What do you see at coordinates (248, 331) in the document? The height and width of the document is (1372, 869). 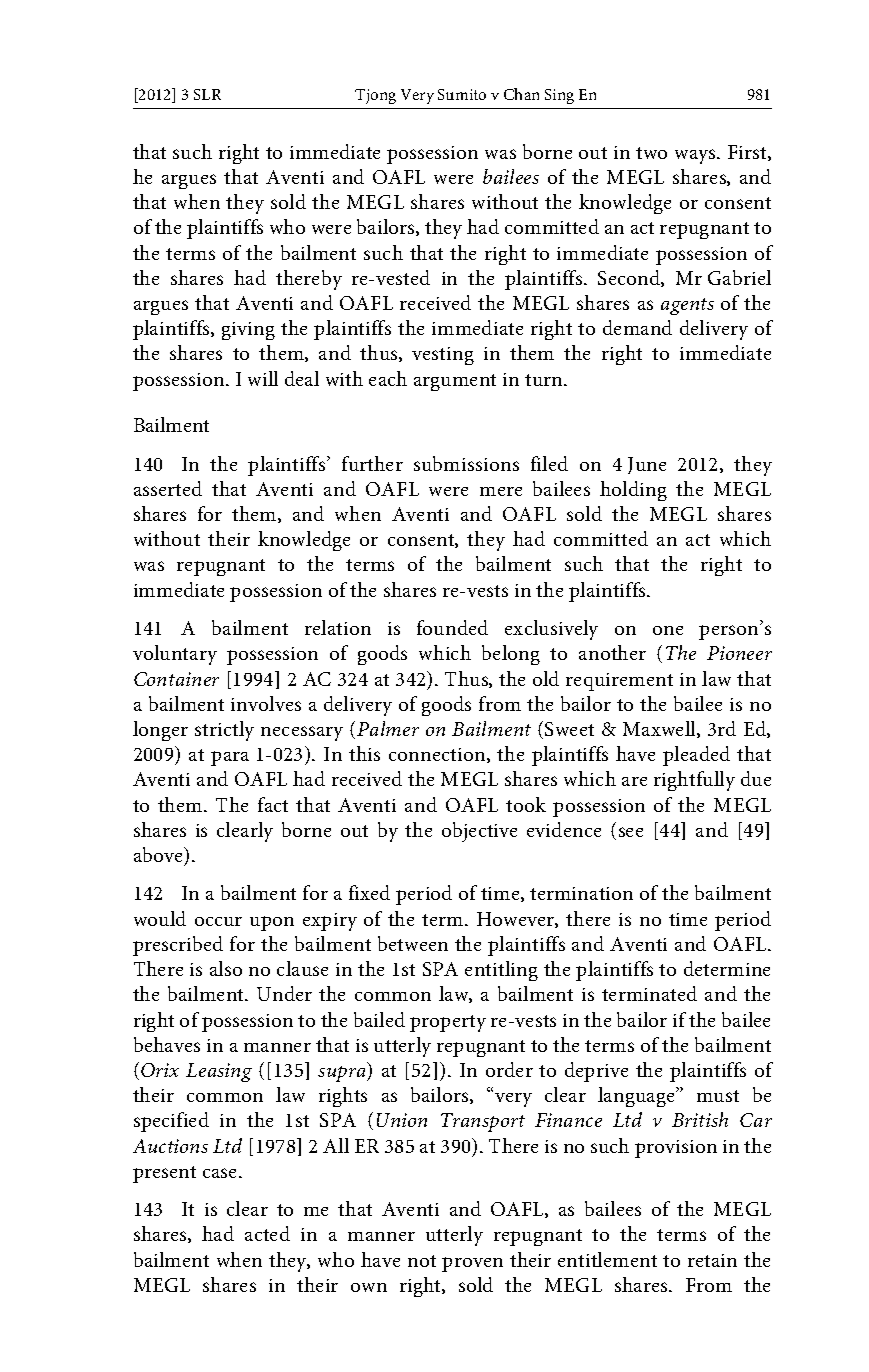 I see `giving` at bounding box center [248, 331].
